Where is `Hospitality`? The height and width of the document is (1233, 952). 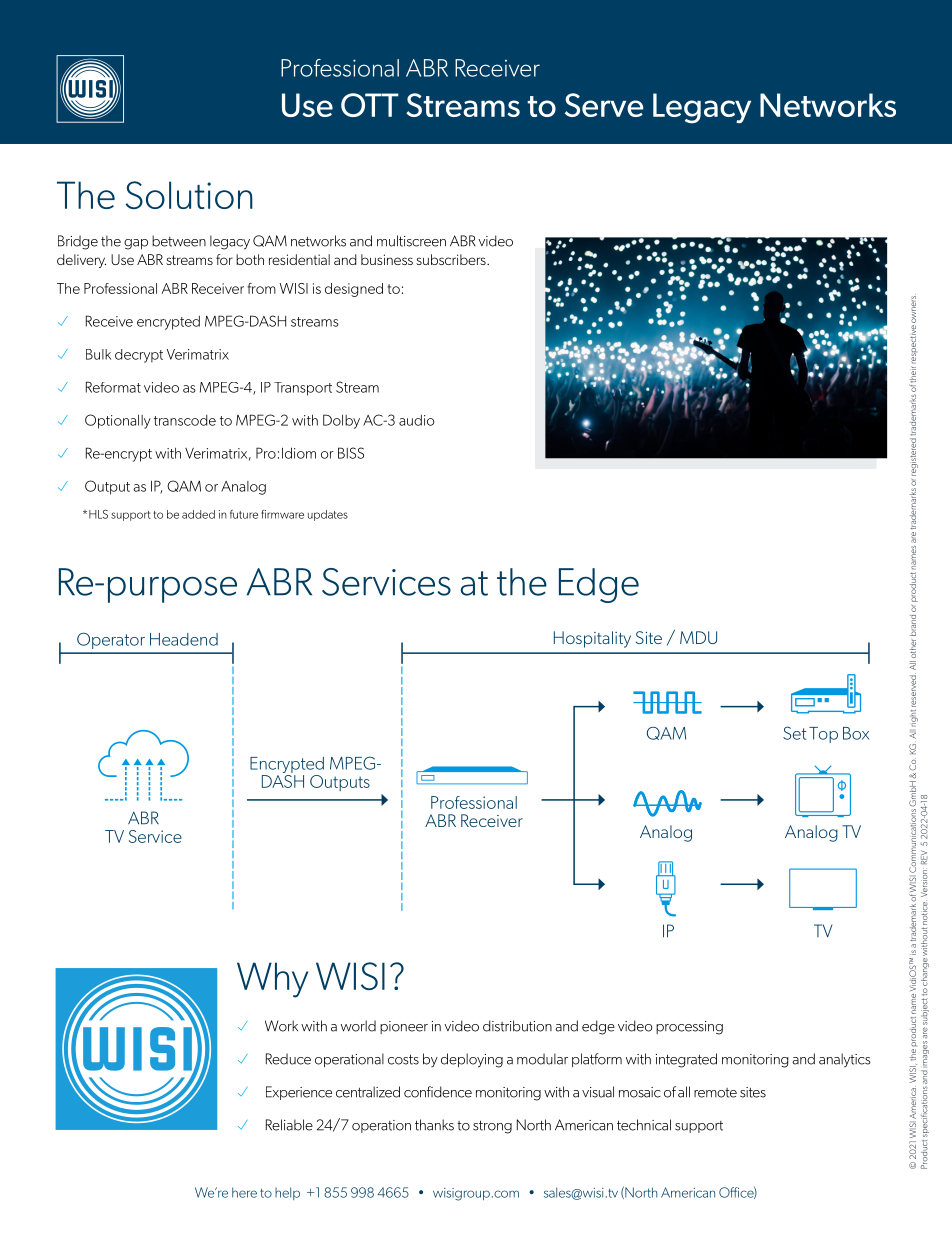
Hospitality is located at coordinates (592, 639).
